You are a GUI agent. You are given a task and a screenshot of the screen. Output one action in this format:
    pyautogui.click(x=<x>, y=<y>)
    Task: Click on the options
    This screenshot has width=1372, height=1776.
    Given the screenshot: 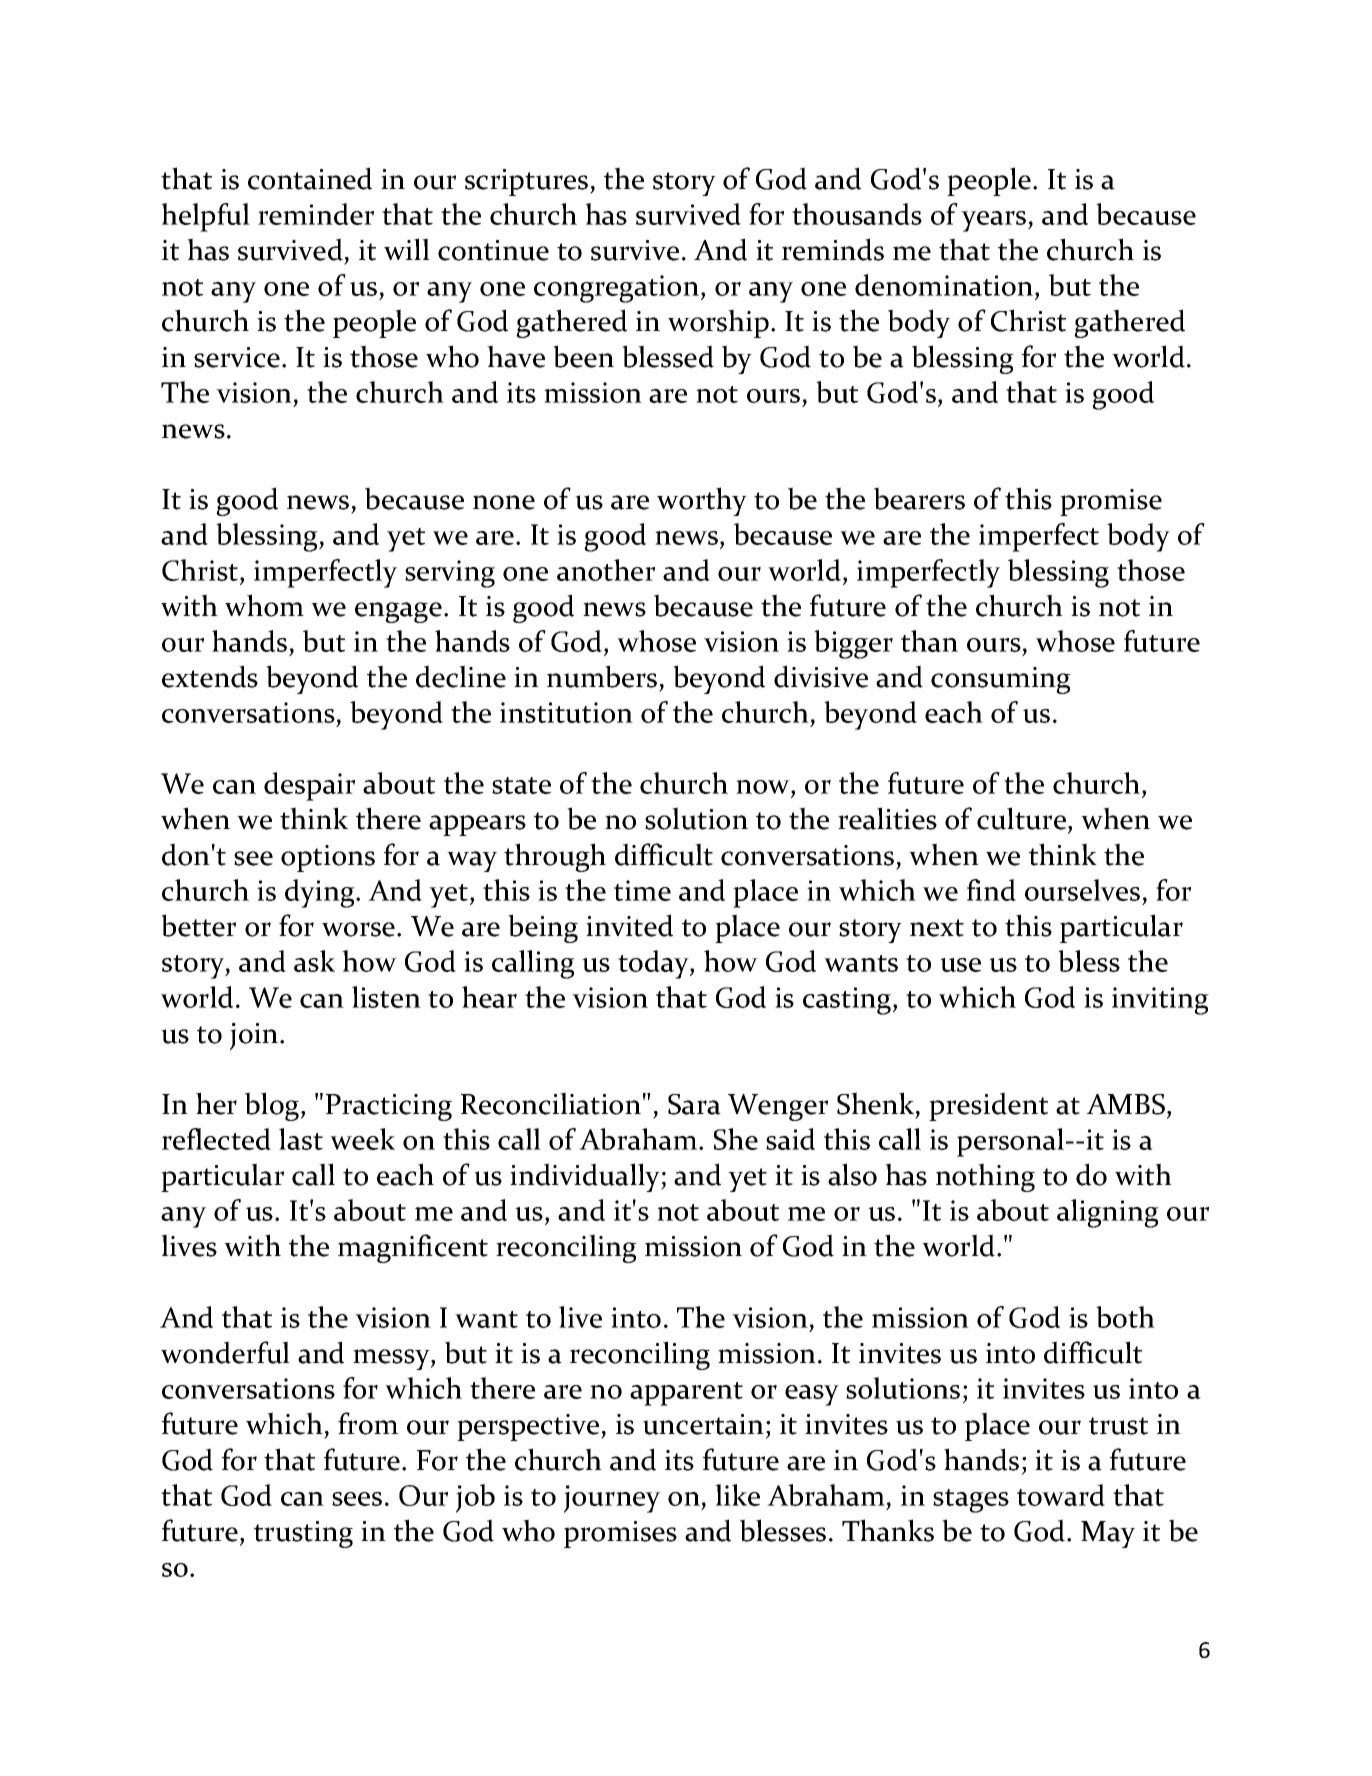 What is the action you would take?
    pyautogui.click(x=328, y=858)
